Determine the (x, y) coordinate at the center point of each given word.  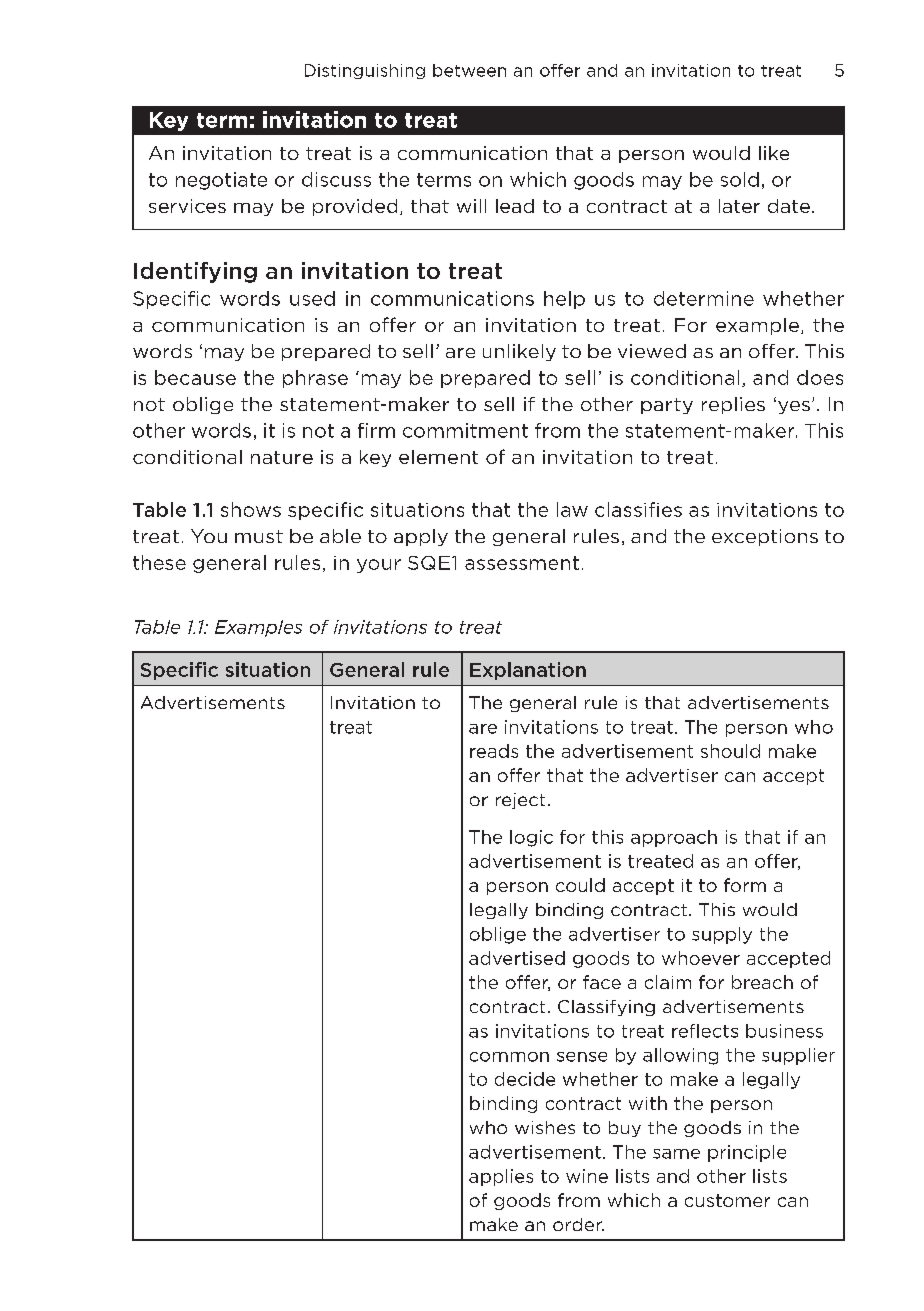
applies (501, 1177)
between (469, 70)
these (159, 562)
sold (740, 179)
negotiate (221, 181)
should (730, 751)
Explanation (528, 671)
